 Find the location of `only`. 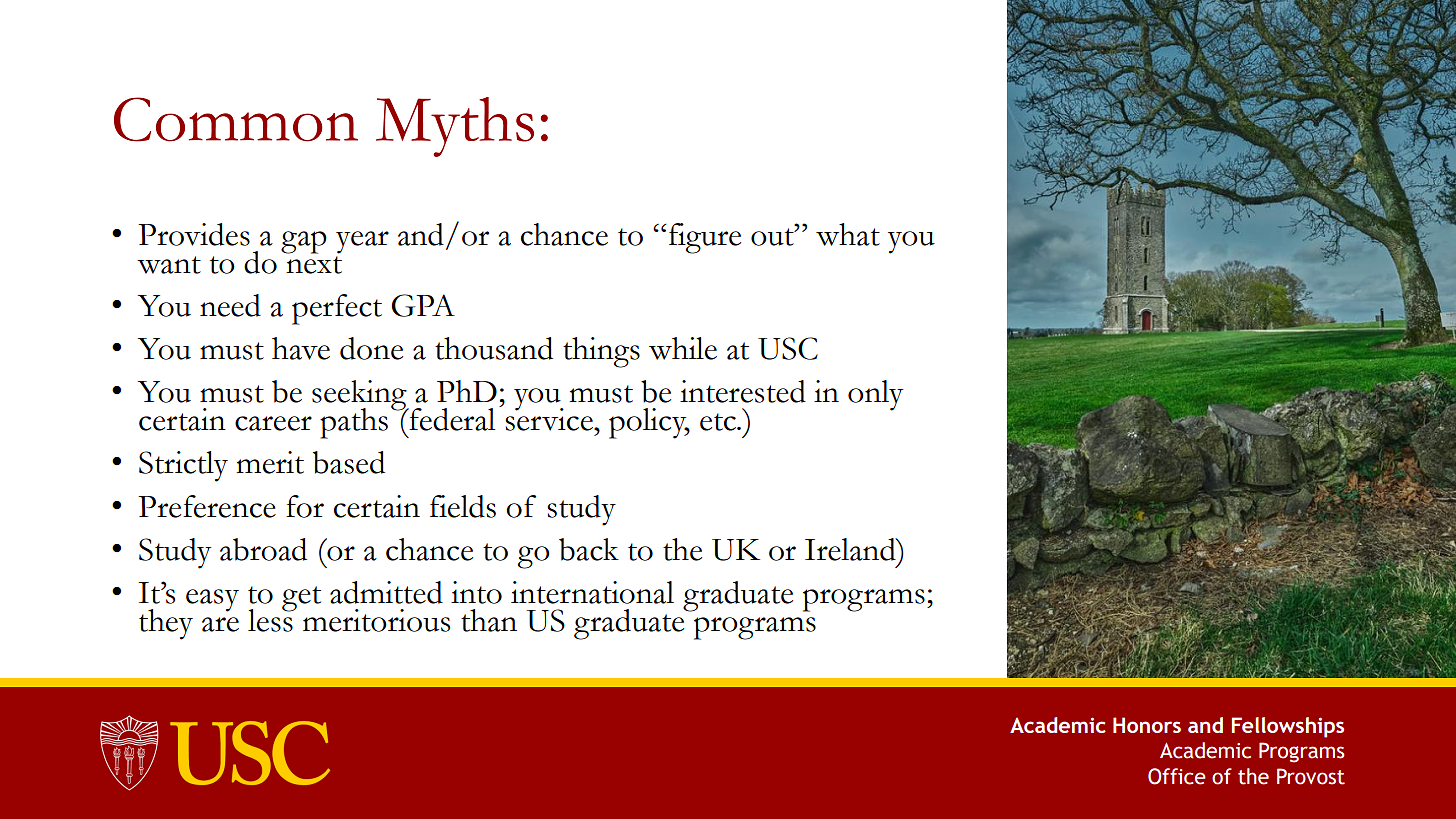

only is located at coordinates (875, 395).
